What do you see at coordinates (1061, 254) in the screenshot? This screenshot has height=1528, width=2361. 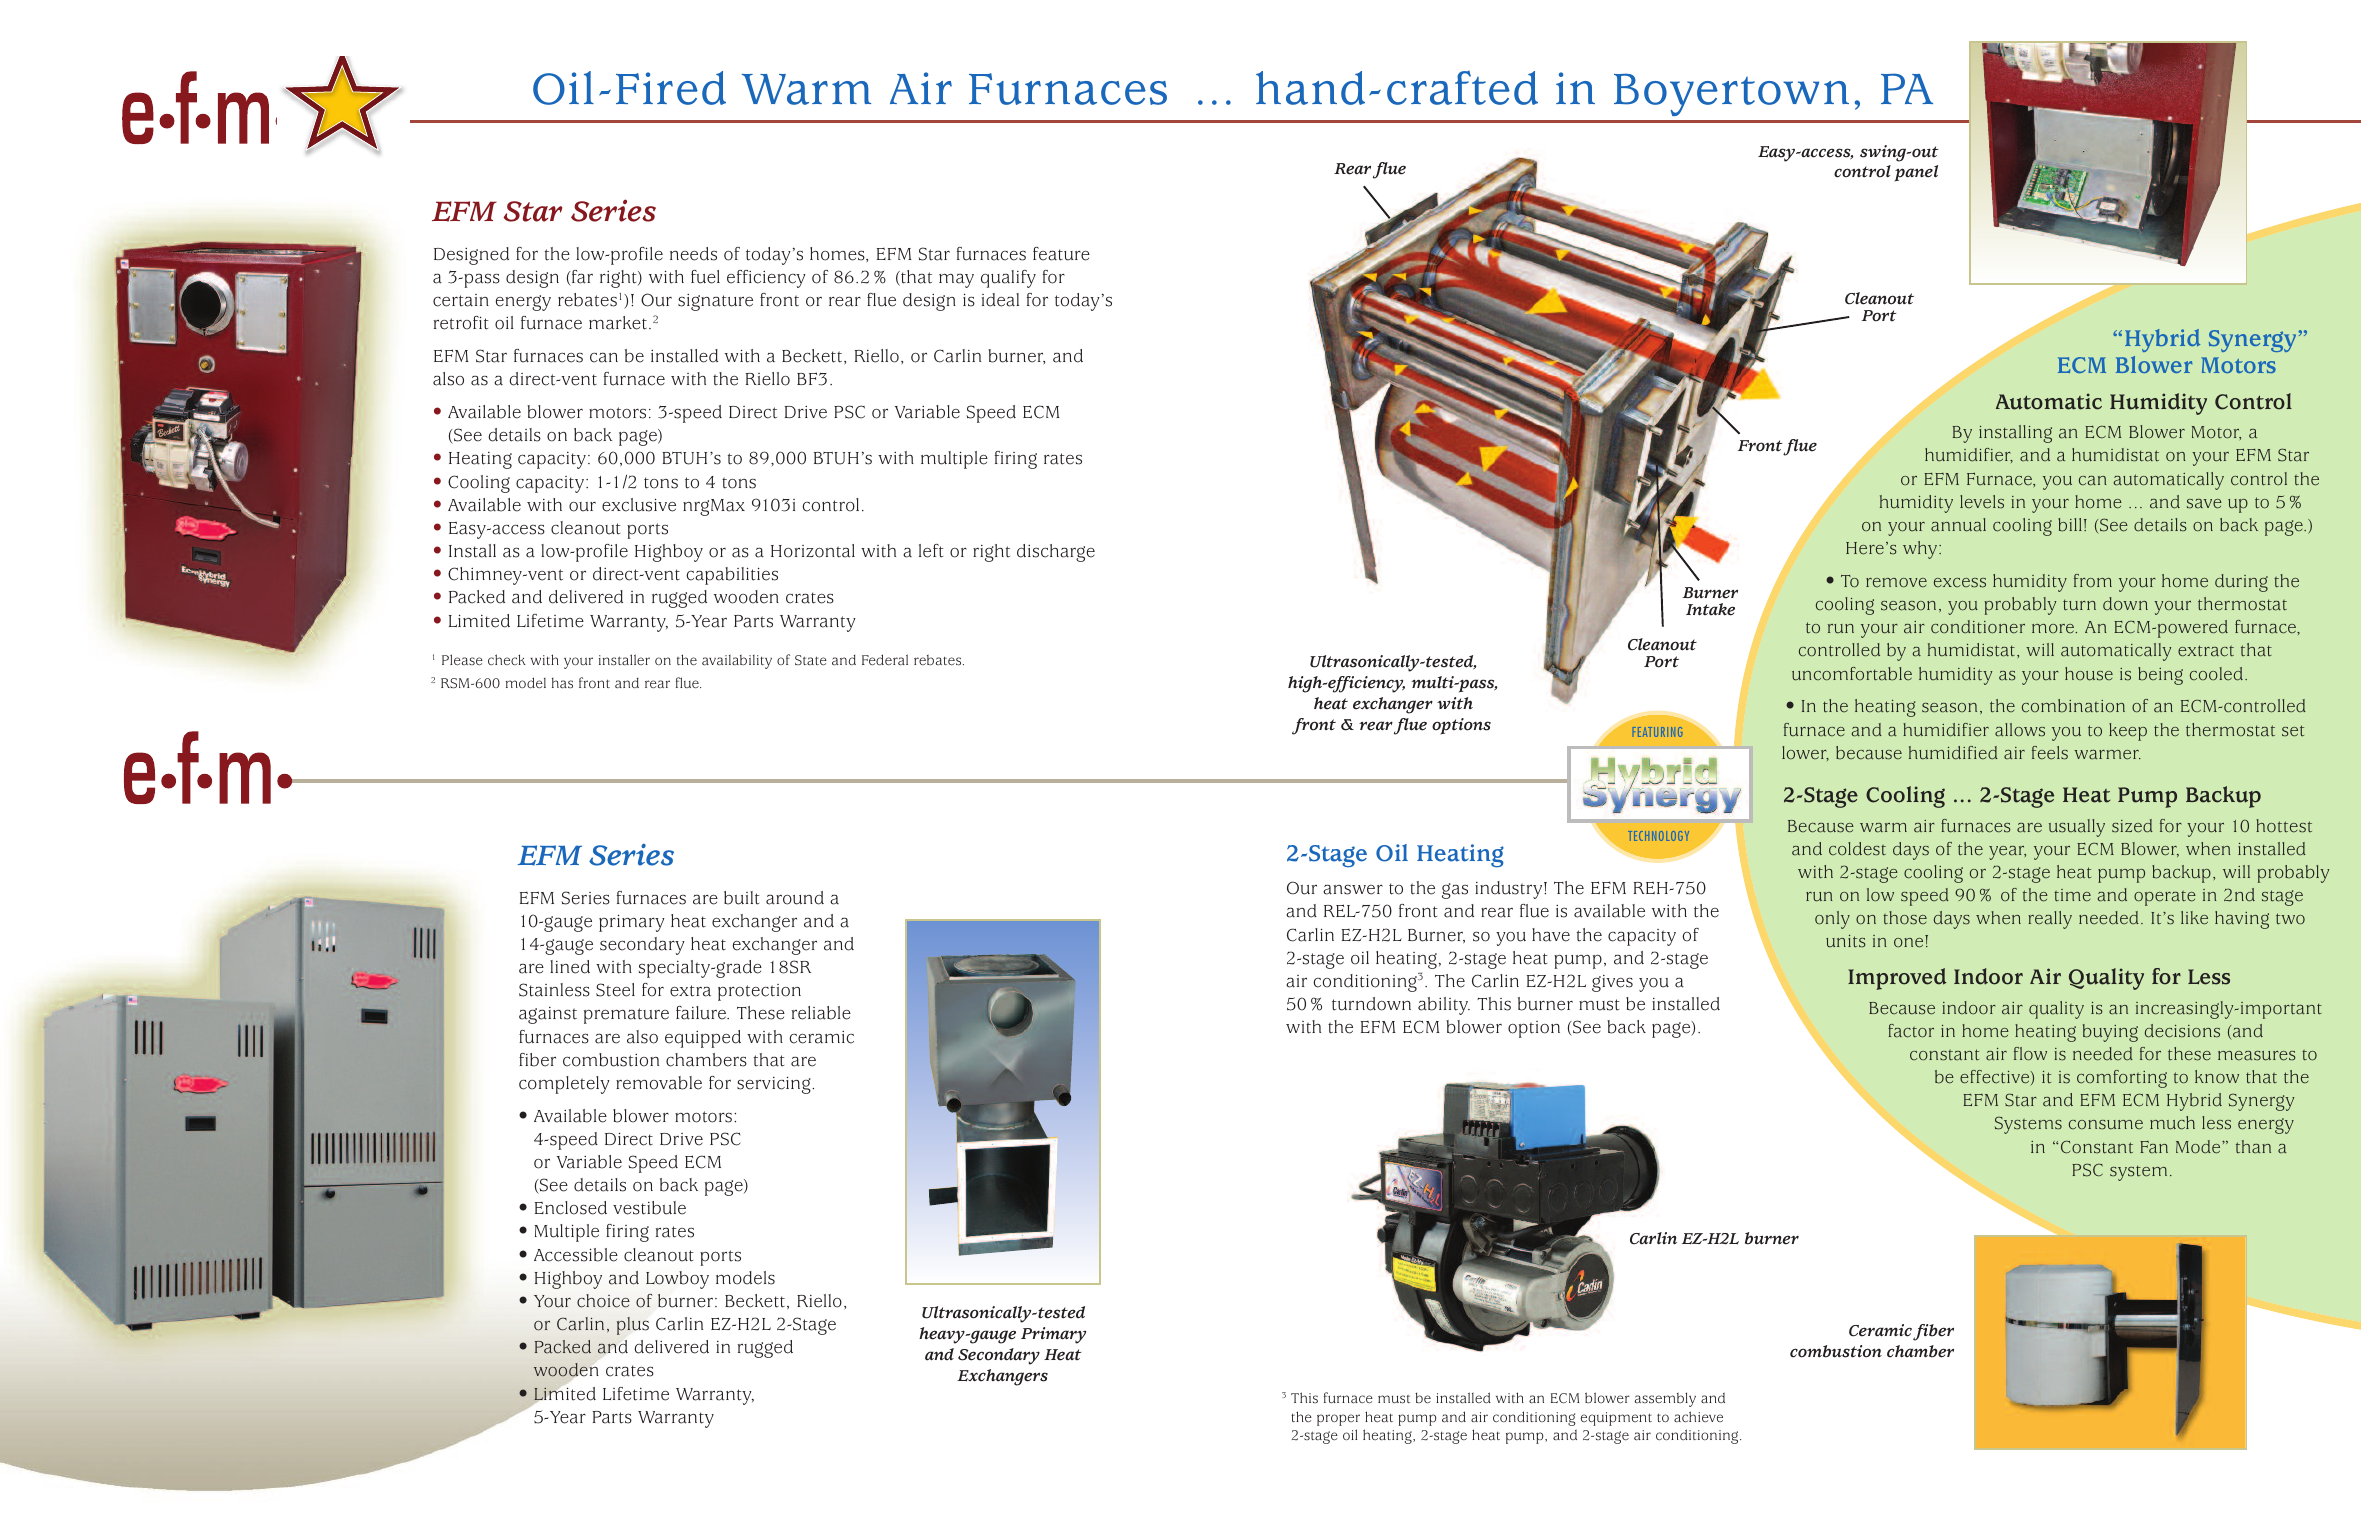 I see `feature` at bounding box center [1061, 254].
